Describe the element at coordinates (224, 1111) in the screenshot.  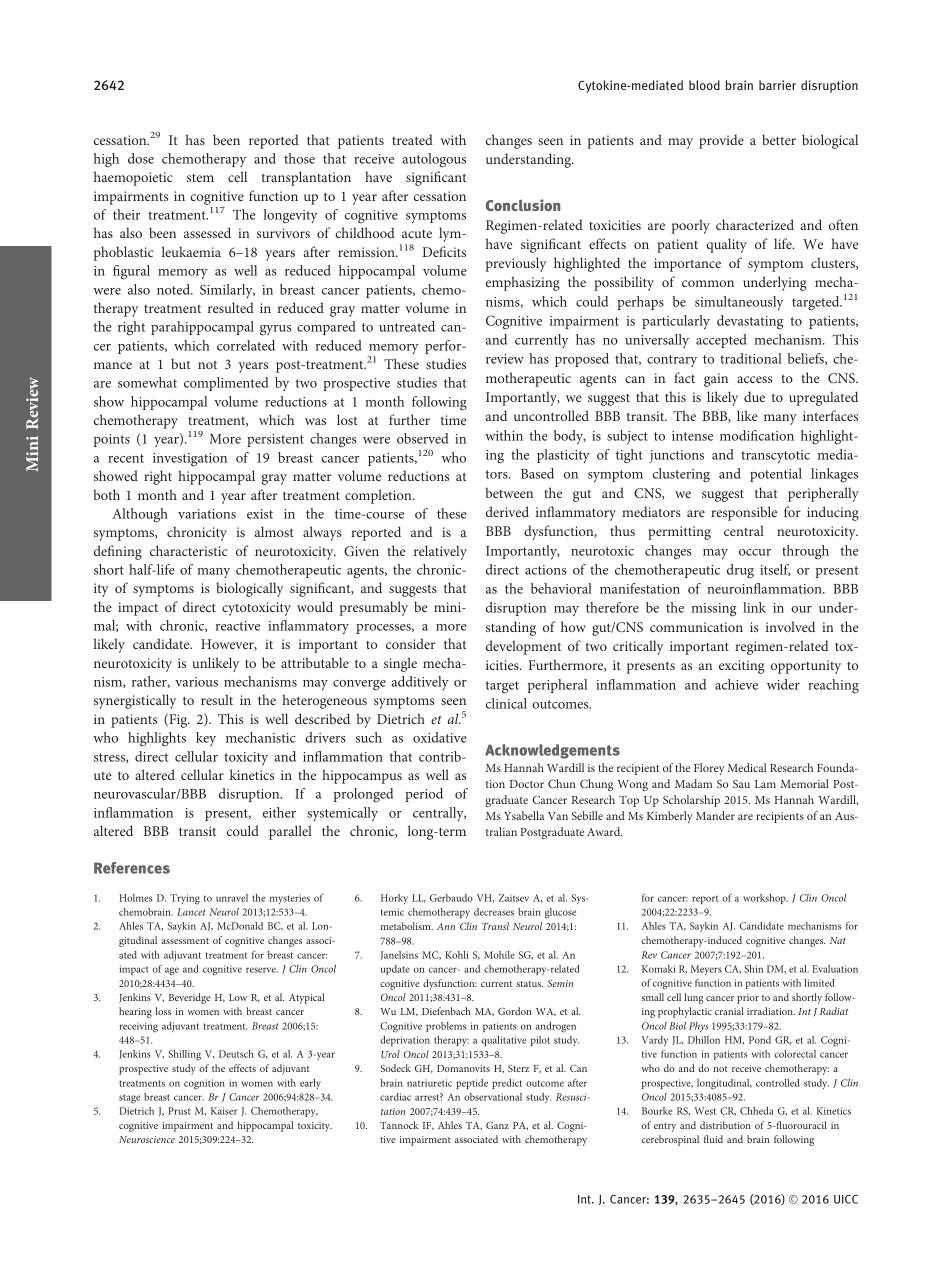
I see `Kaiser` at that location.
